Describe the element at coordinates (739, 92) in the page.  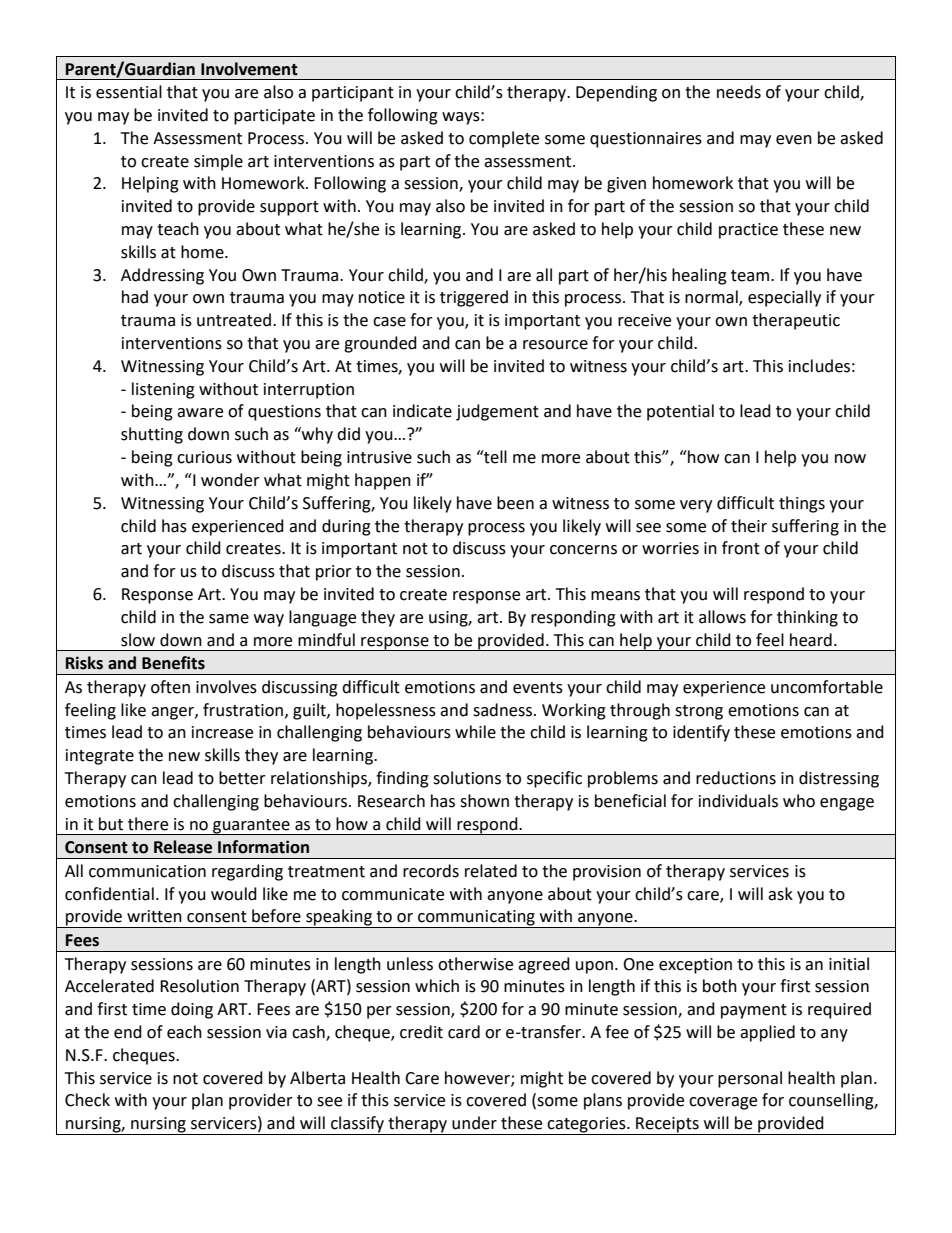
I see `needs` at that location.
